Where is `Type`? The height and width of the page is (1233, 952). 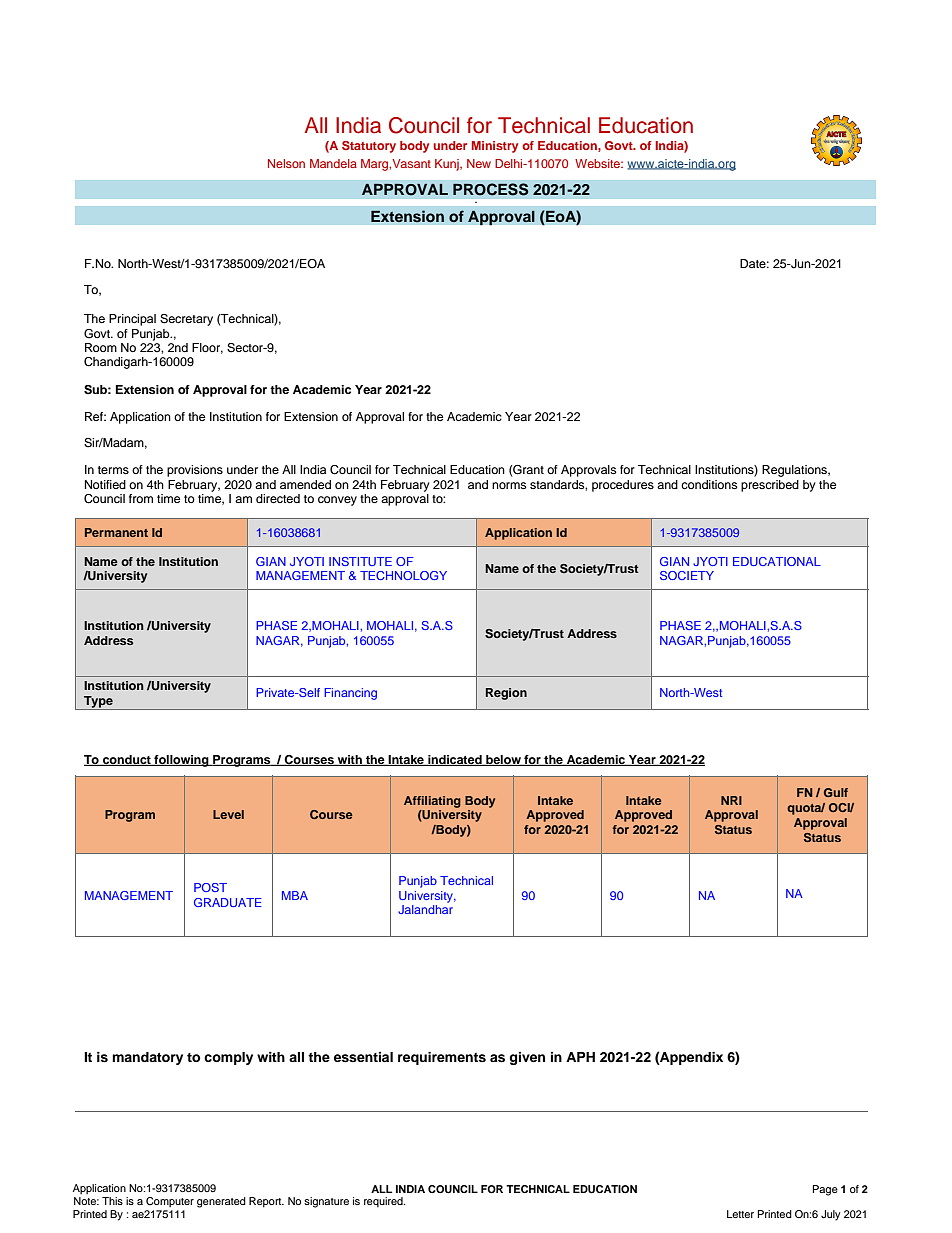 Type is located at coordinates (98, 703).
